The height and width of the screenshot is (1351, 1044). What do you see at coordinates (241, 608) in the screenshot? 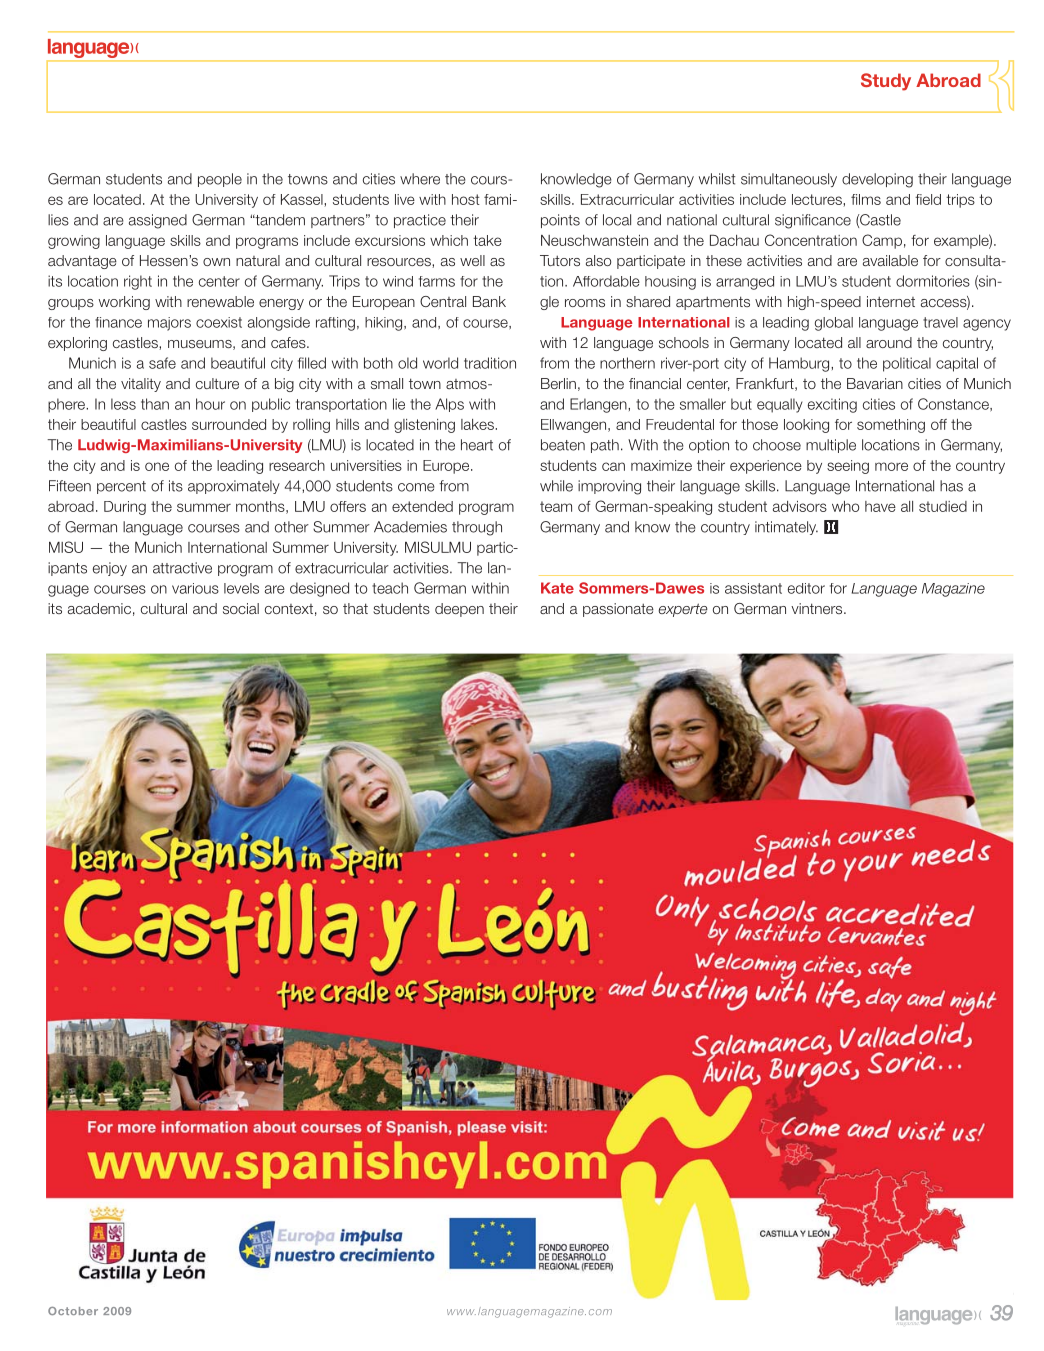
I see `social` at bounding box center [241, 608].
